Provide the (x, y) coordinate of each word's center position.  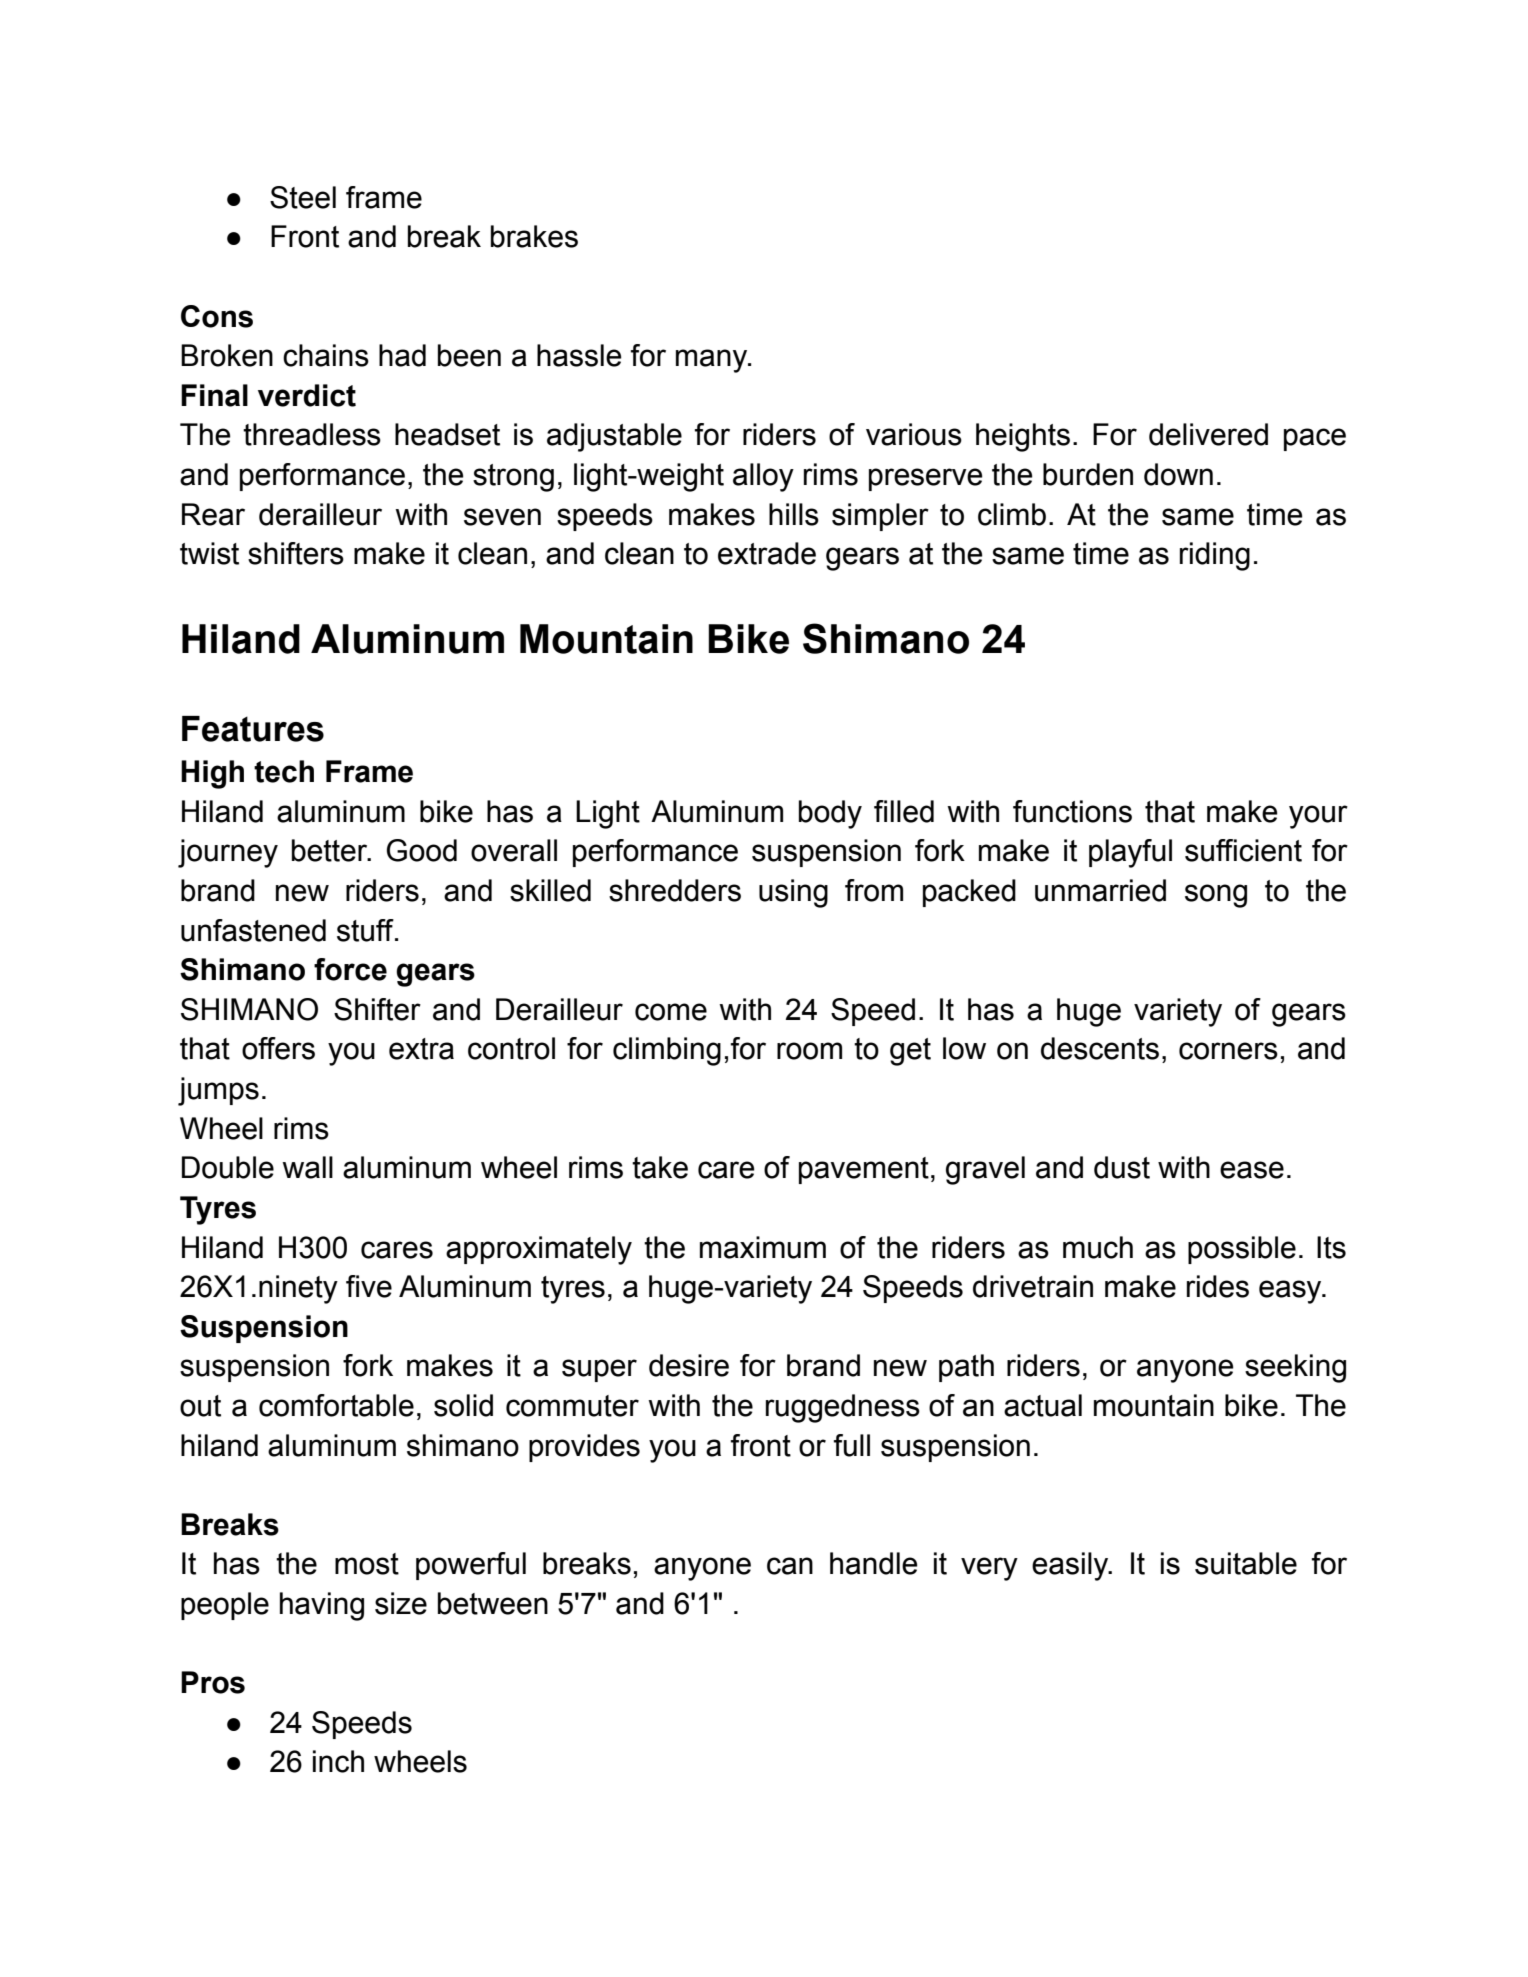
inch (338, 1761)
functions (1072, 811)
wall (307, 1167)
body (830, 814)
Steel (303, 197)
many (713, 361)
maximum (763, 1247)
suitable (1246, 1563)
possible (1242, 1250)
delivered (1208, 434)
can (790, 1566)
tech (284, 771)
